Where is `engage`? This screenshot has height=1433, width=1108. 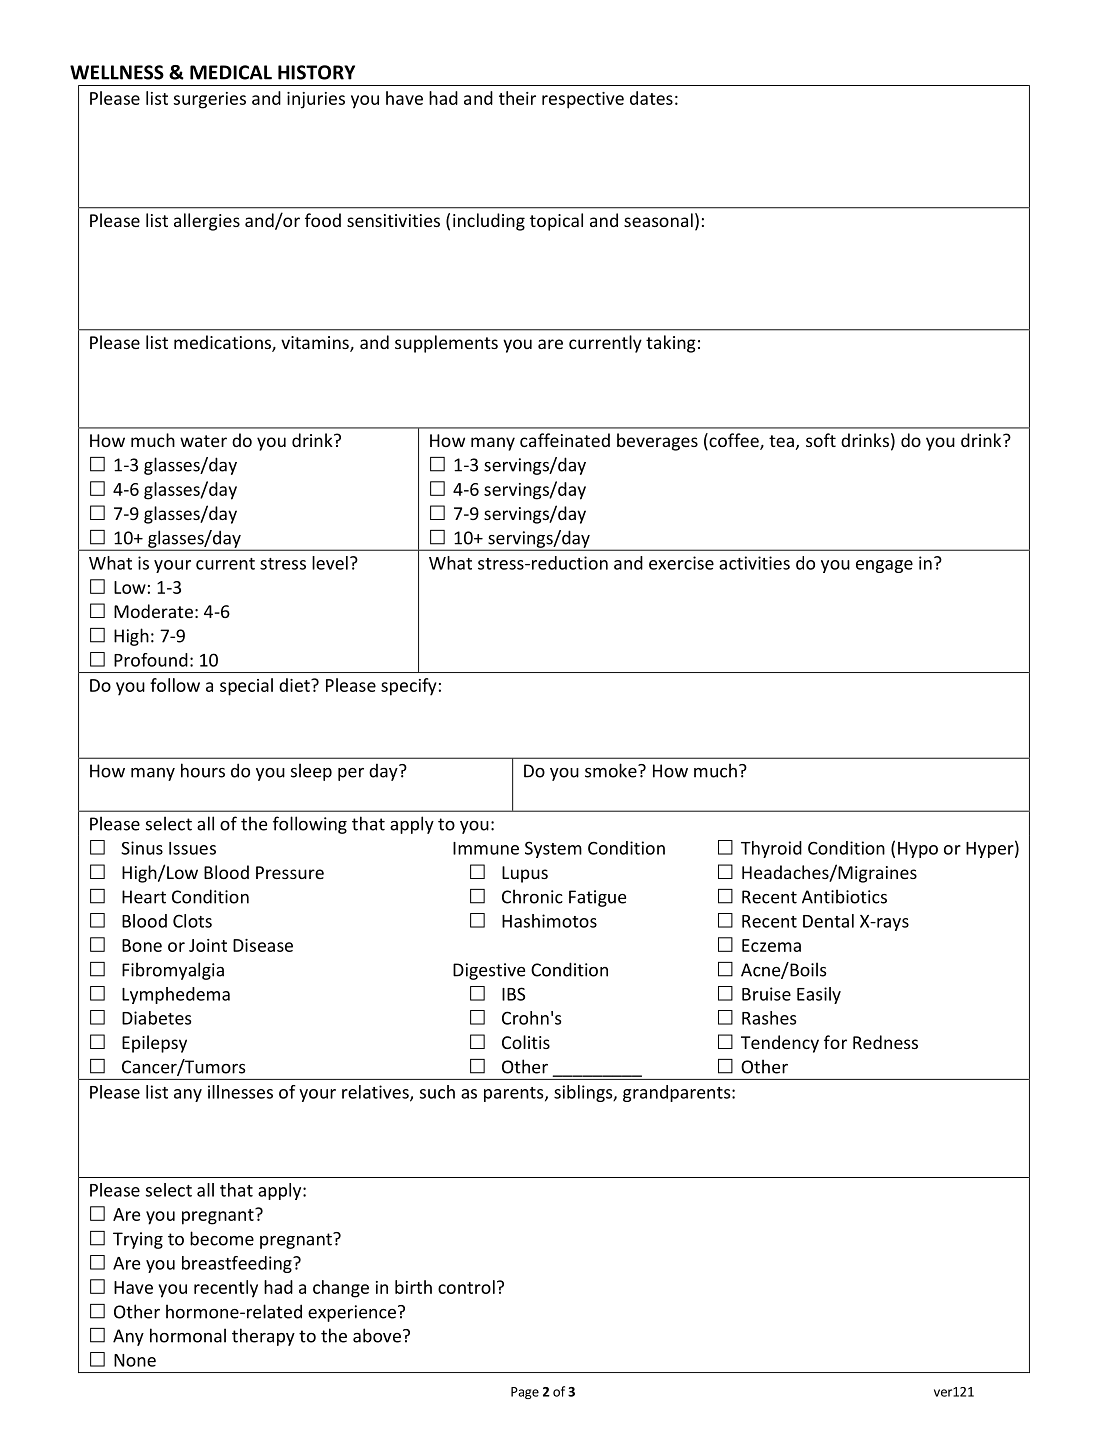
engage is located at coordinates (884, 566).
